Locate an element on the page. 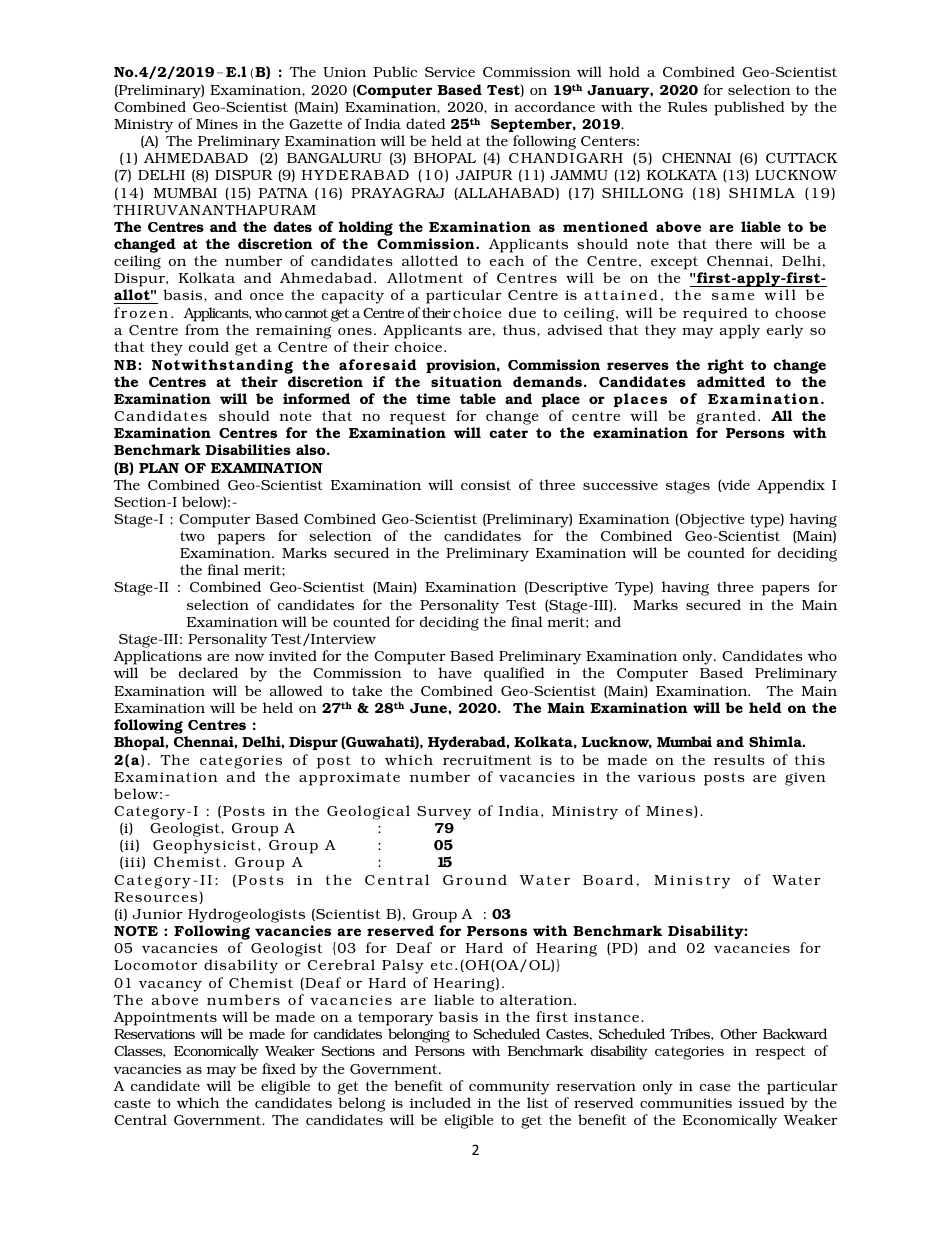  results is located at coordinates (739, 759).
